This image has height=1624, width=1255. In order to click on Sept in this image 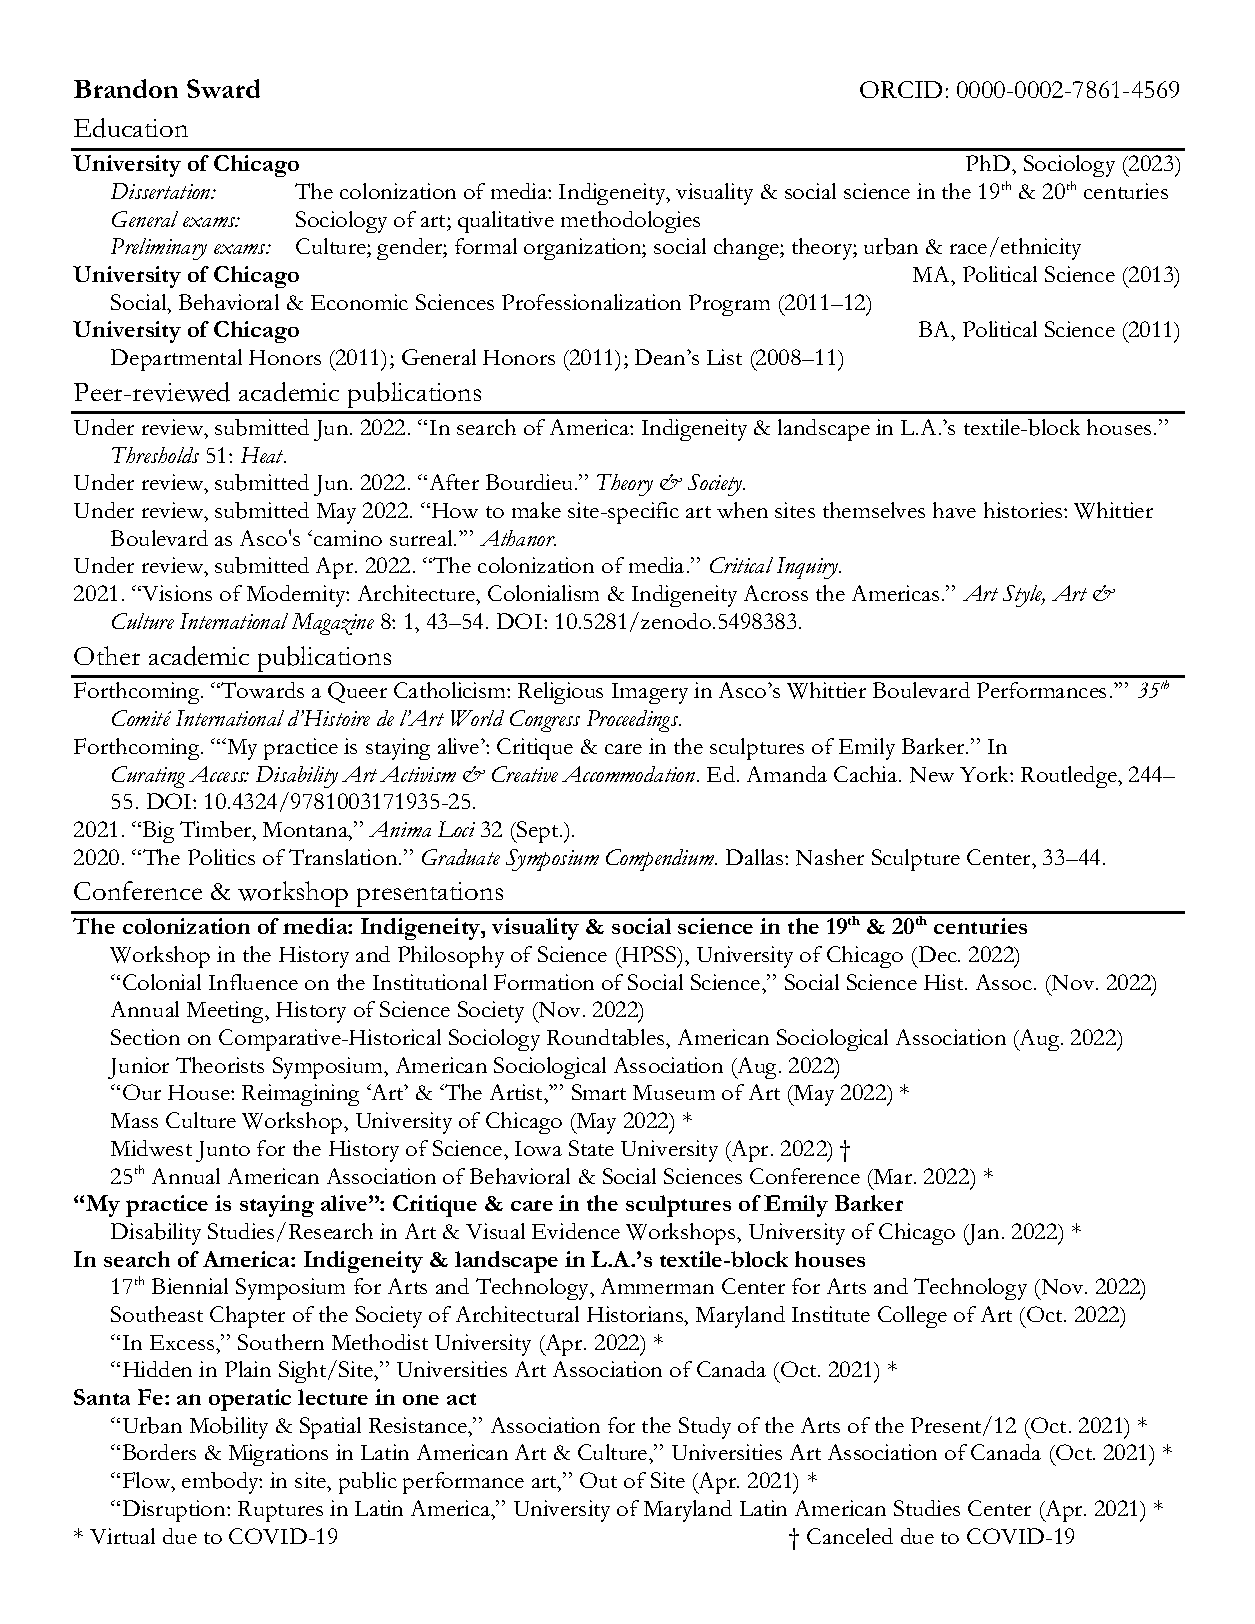, I will do `click(538, 832)`.
